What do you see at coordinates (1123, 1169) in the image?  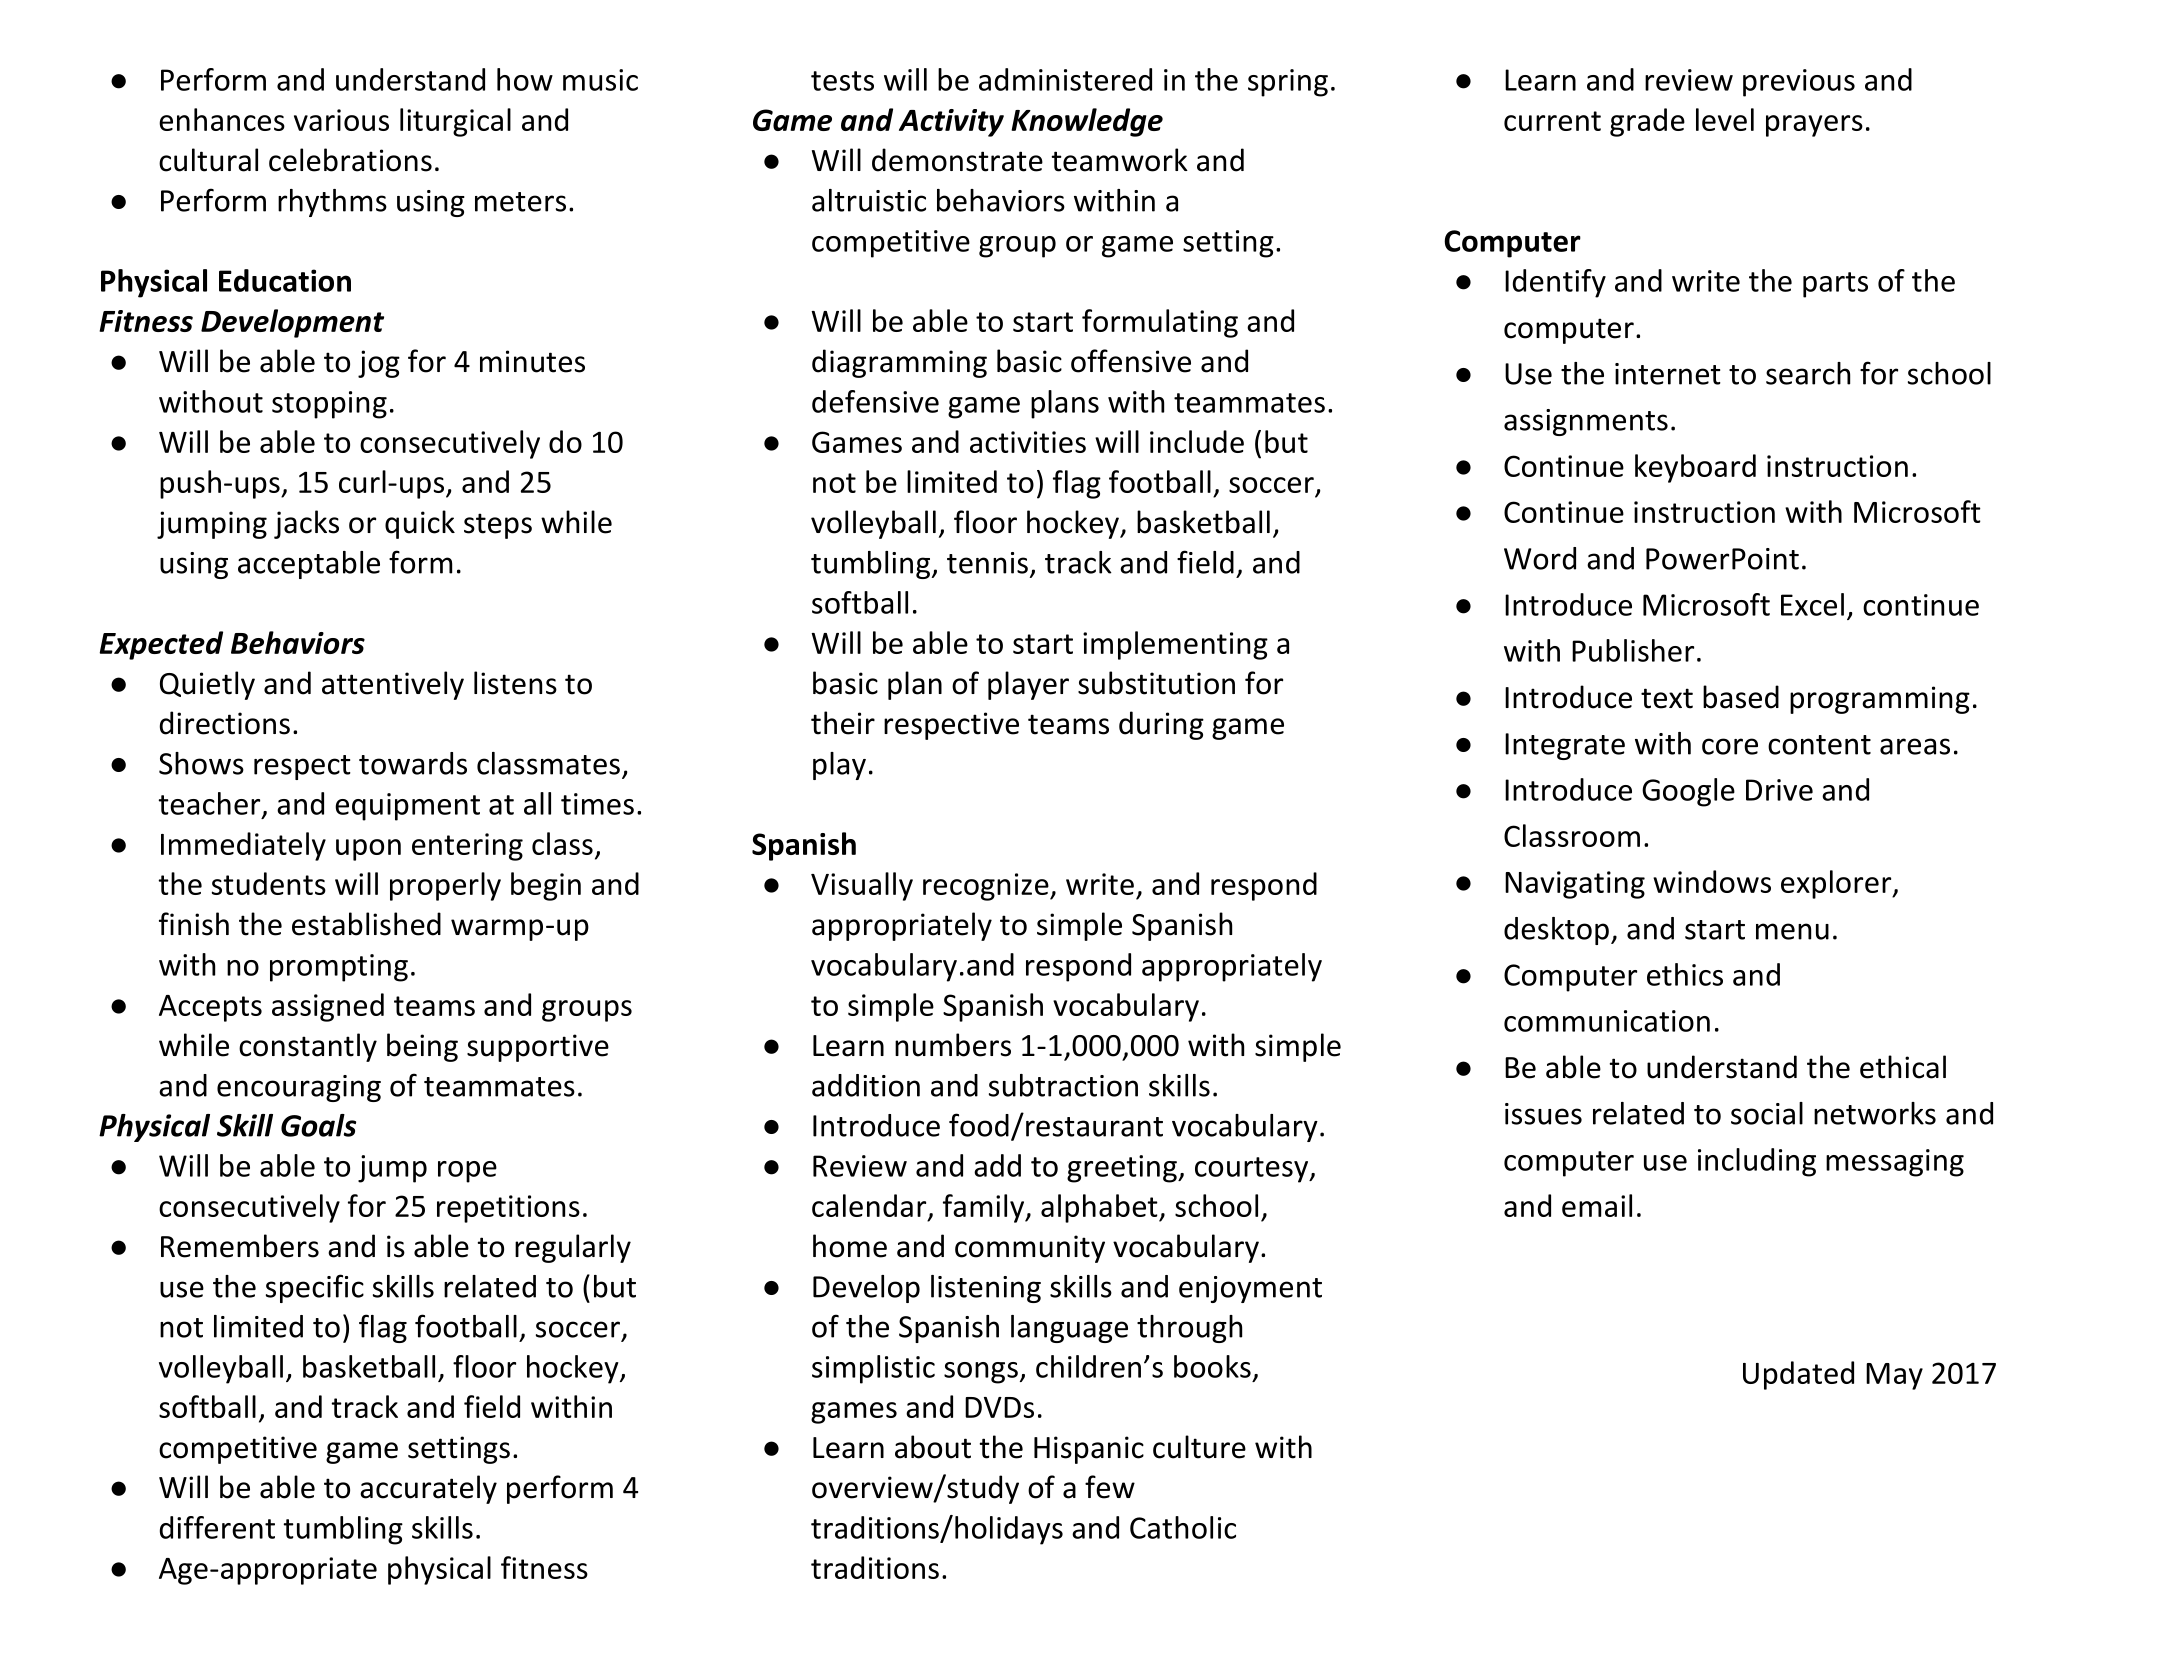 I see `greeting` at bounding box center [1123, 1169].
